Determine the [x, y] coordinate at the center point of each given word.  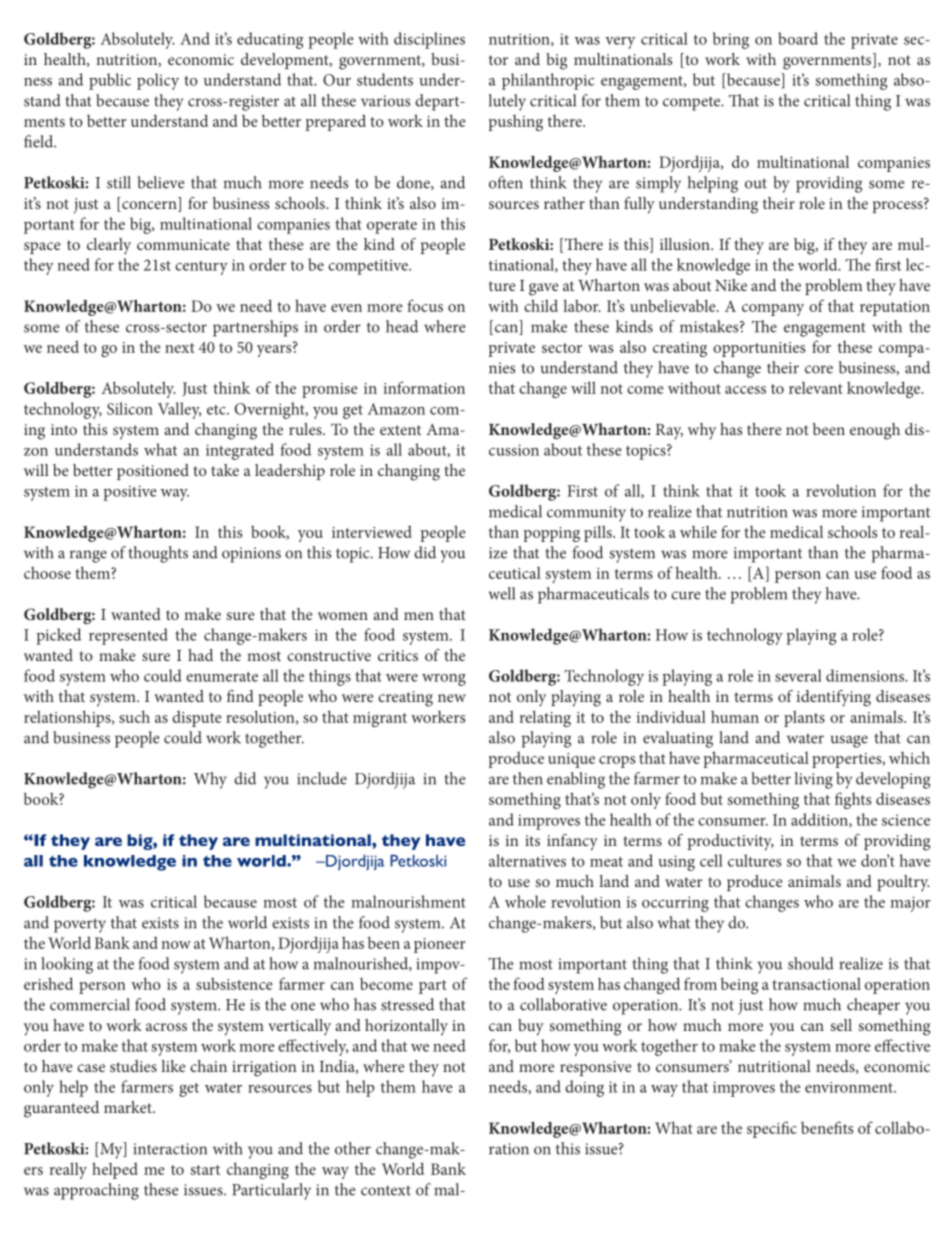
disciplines [429, 40]
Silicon [130, 408]
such [134, 716]
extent [400, 430]
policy [158, 81]
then [528, 778]
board [798, 38]
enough [875, 431]
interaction [170, 1149]
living [814, 780]
